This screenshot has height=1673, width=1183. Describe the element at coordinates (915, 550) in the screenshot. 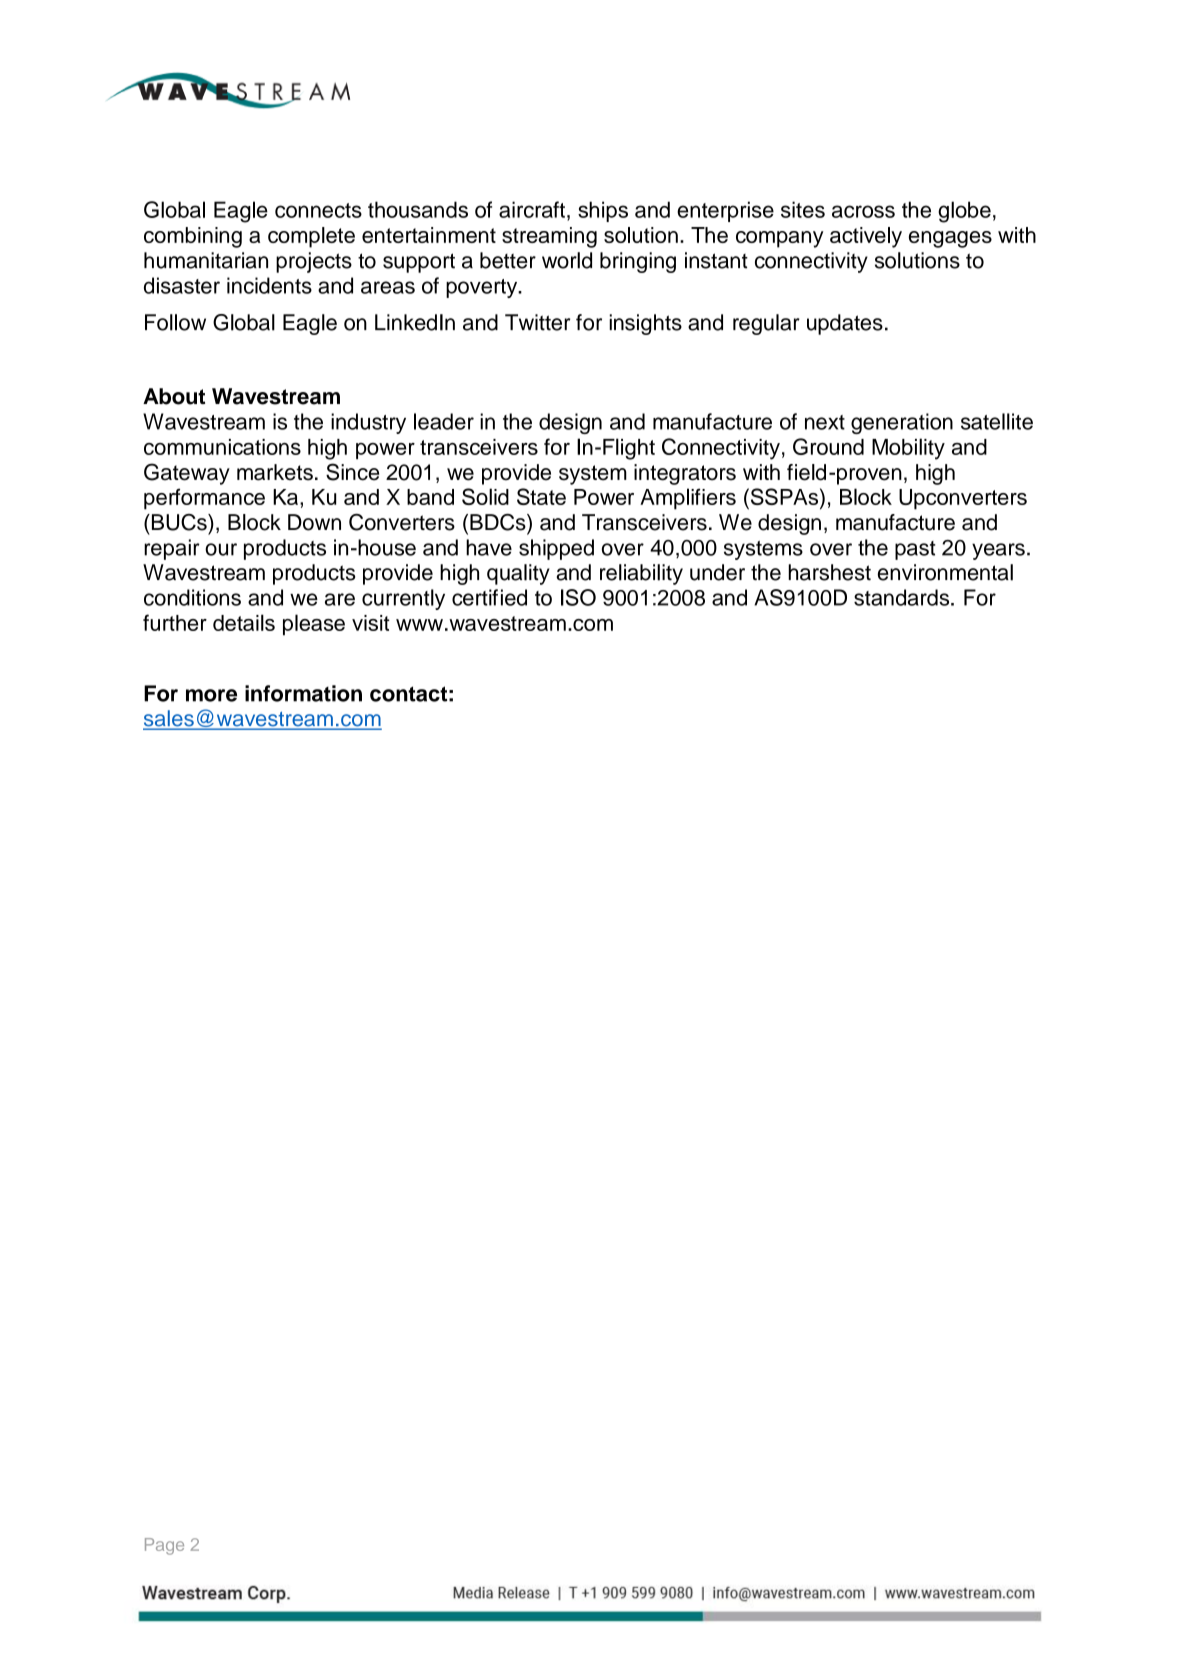

I see `past` at that location.
